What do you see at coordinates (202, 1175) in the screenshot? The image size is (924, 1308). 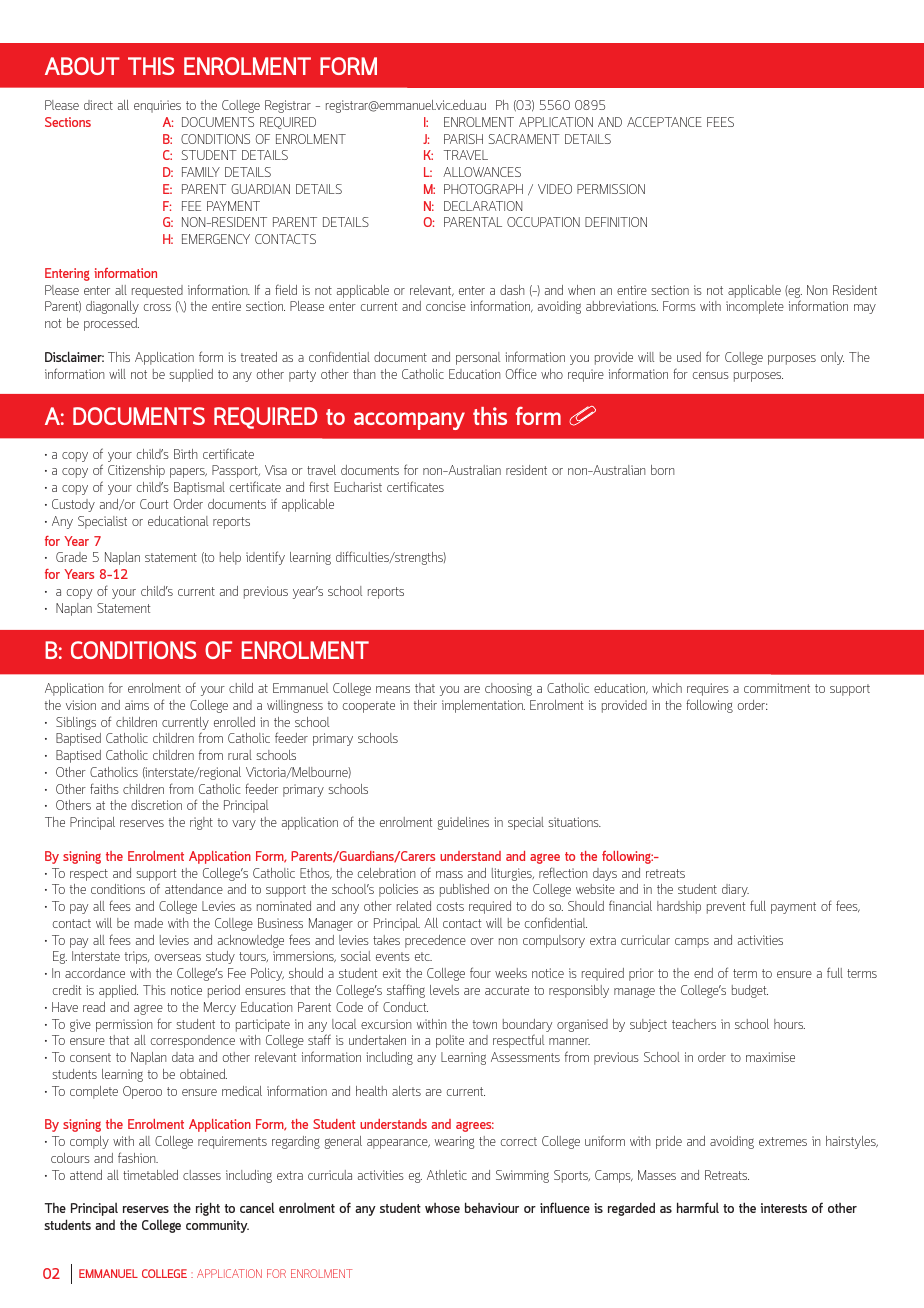 I see `classes` at bounding box center [202, 1175].
